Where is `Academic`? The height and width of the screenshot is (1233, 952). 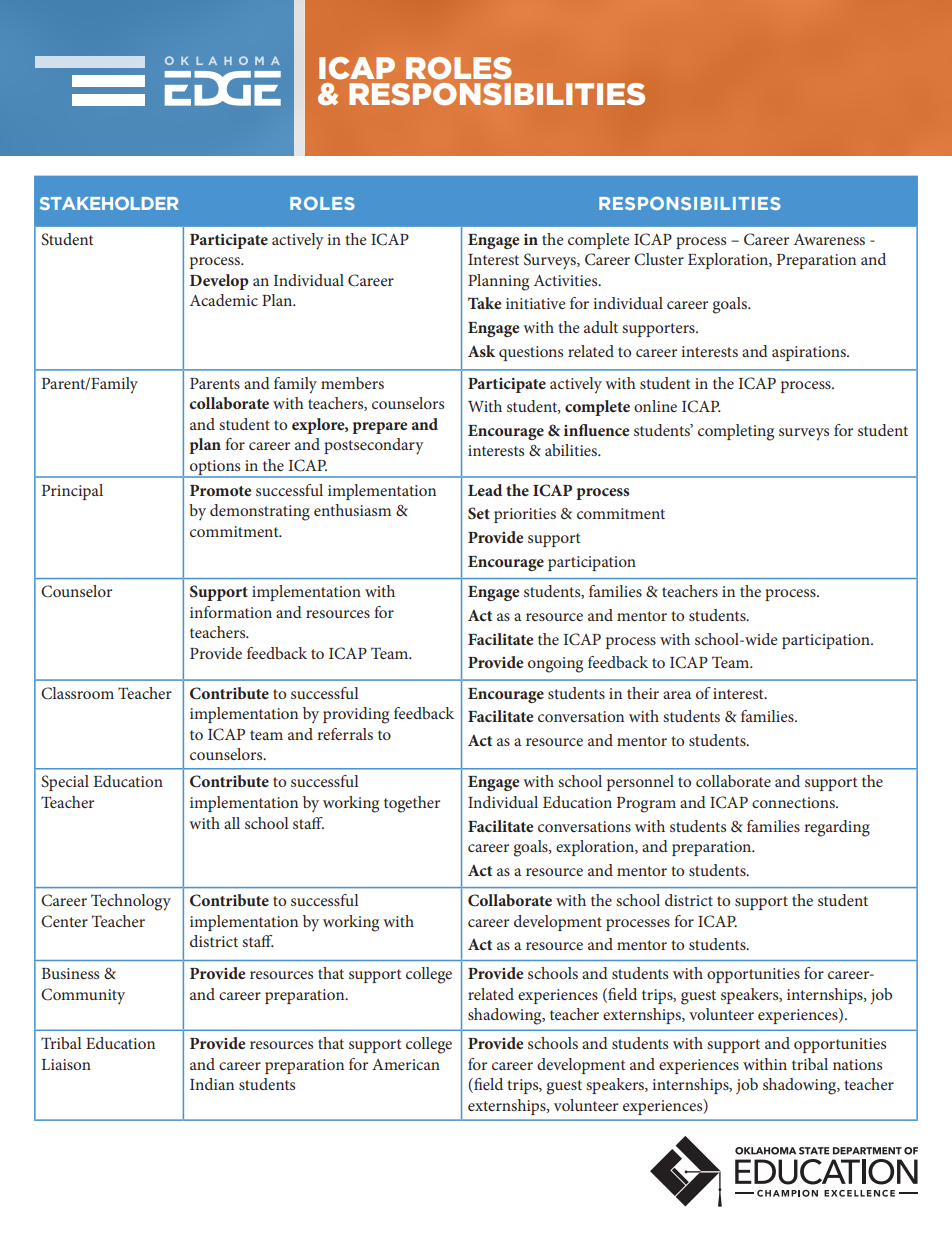
Academic is located at coordinates (224, 300).
